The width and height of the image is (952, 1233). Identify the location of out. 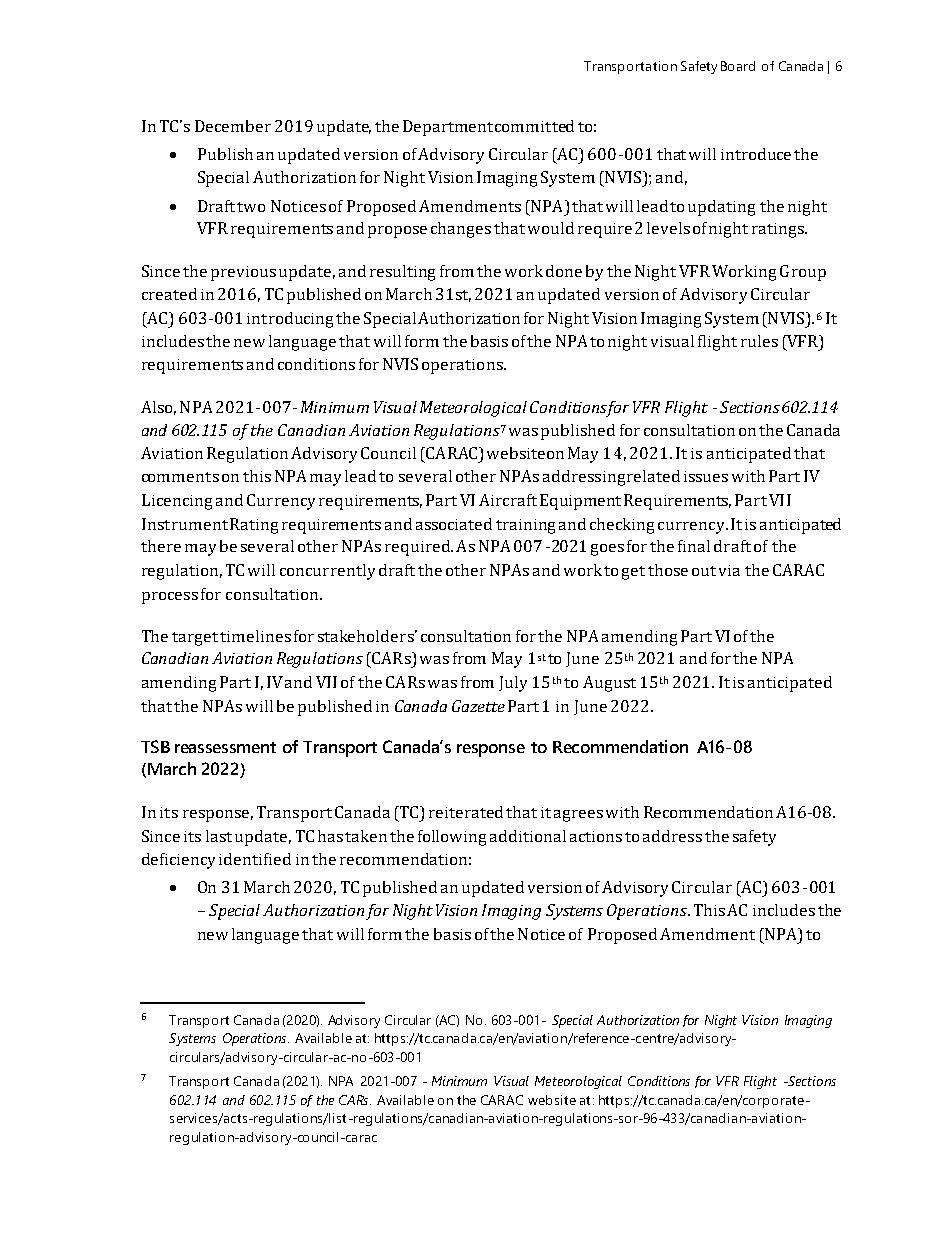
(704, 571).
